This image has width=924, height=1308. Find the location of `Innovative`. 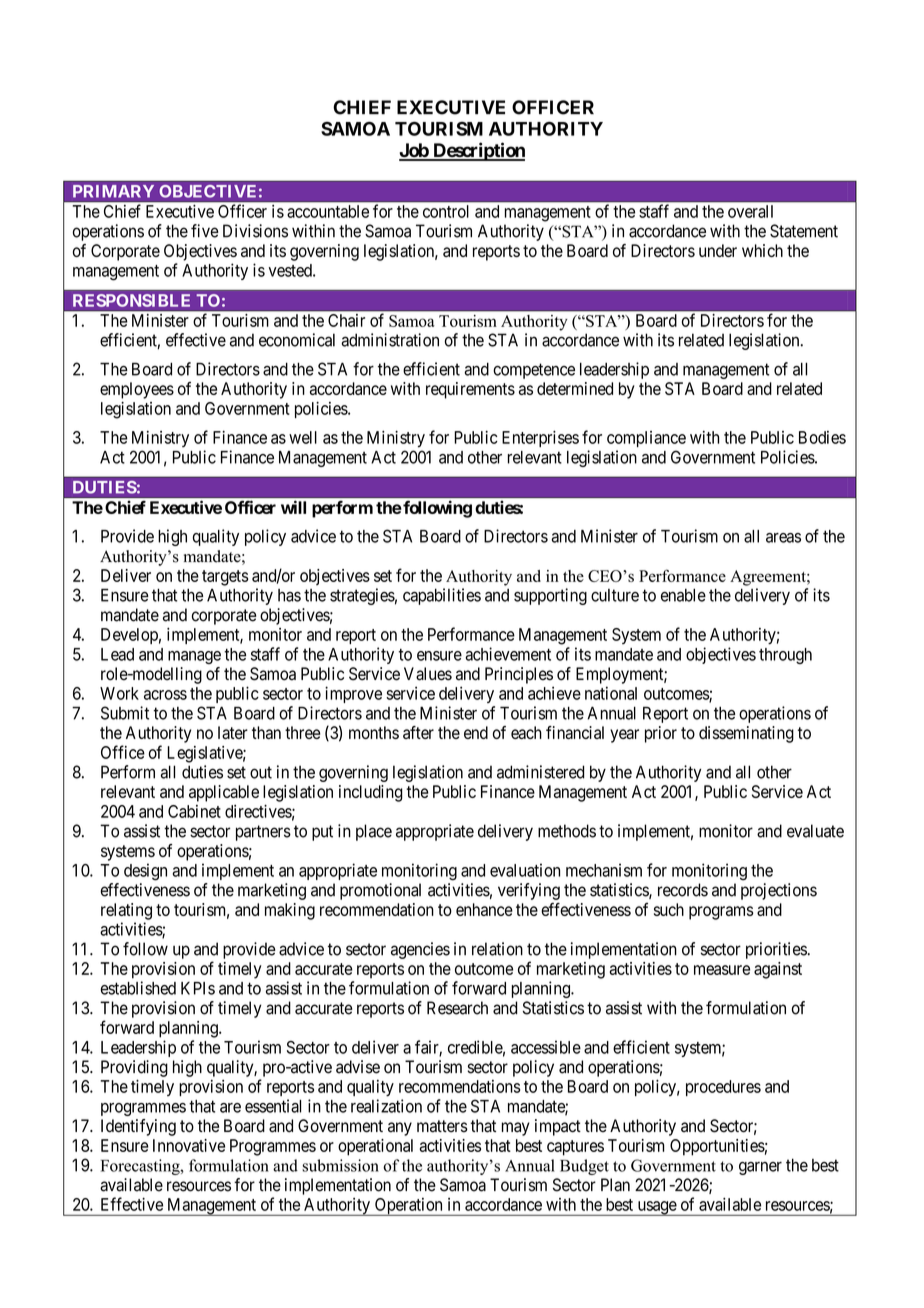

Innovative is located at coordinates (189, 1145).
